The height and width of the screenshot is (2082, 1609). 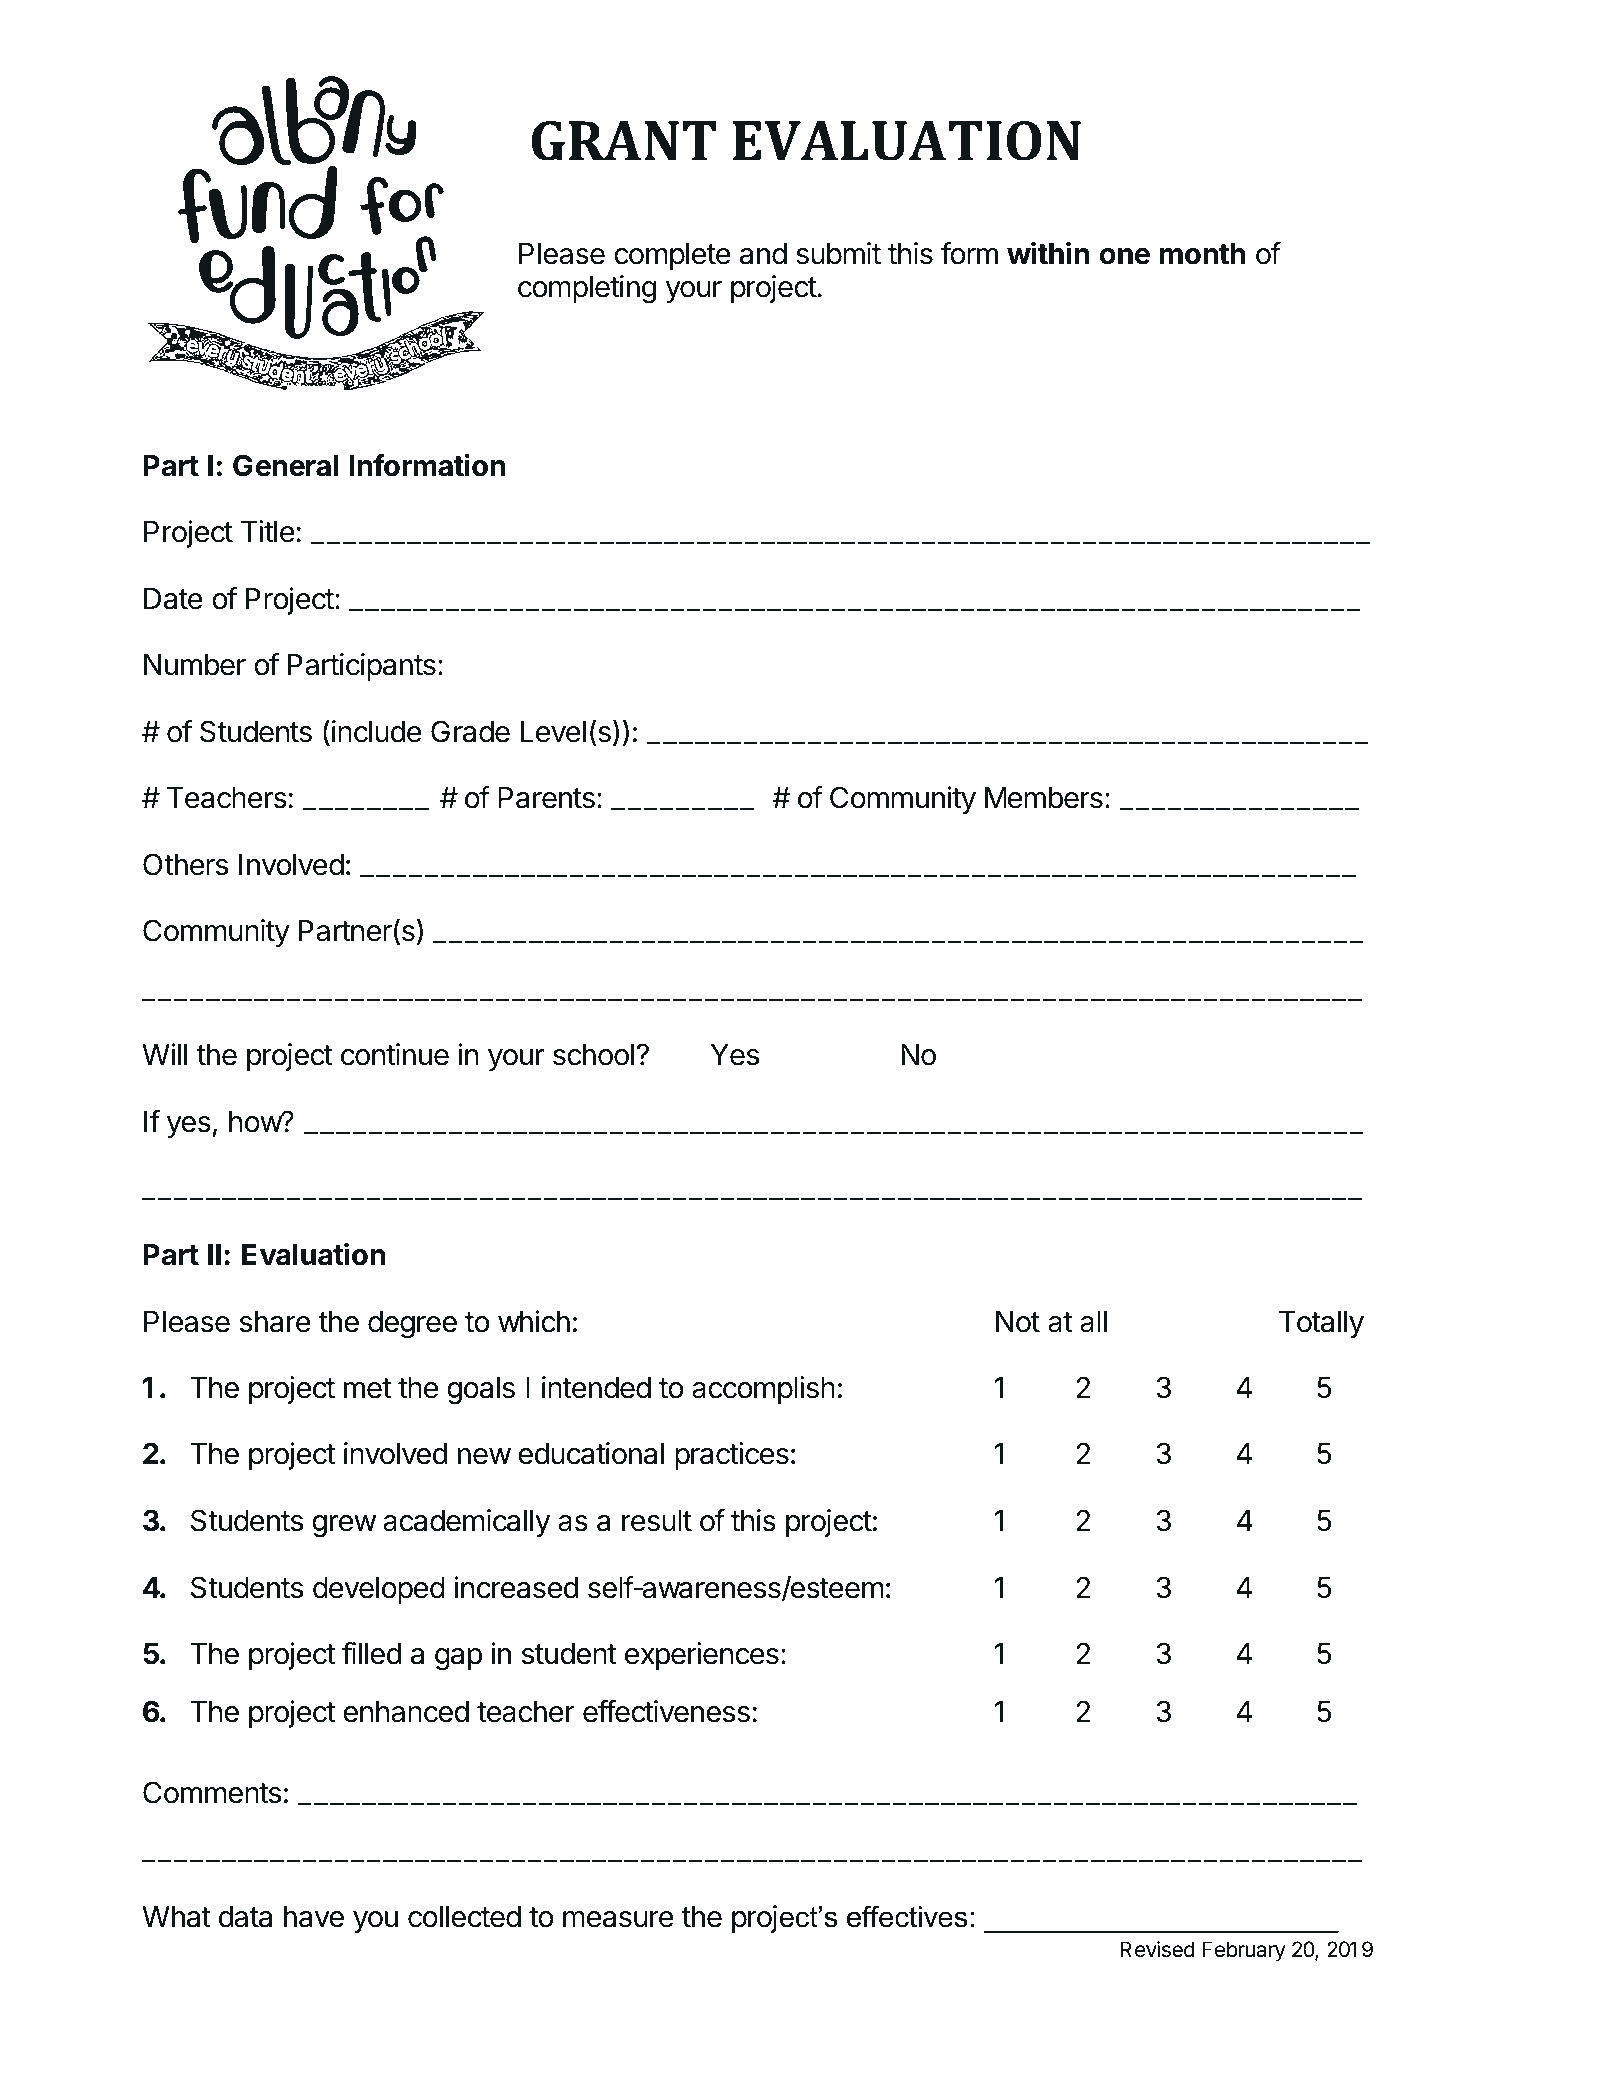 What do you see at coordinates (587, 289) in the screenshot?
I see `completing` at bounding box center [587, 289].
